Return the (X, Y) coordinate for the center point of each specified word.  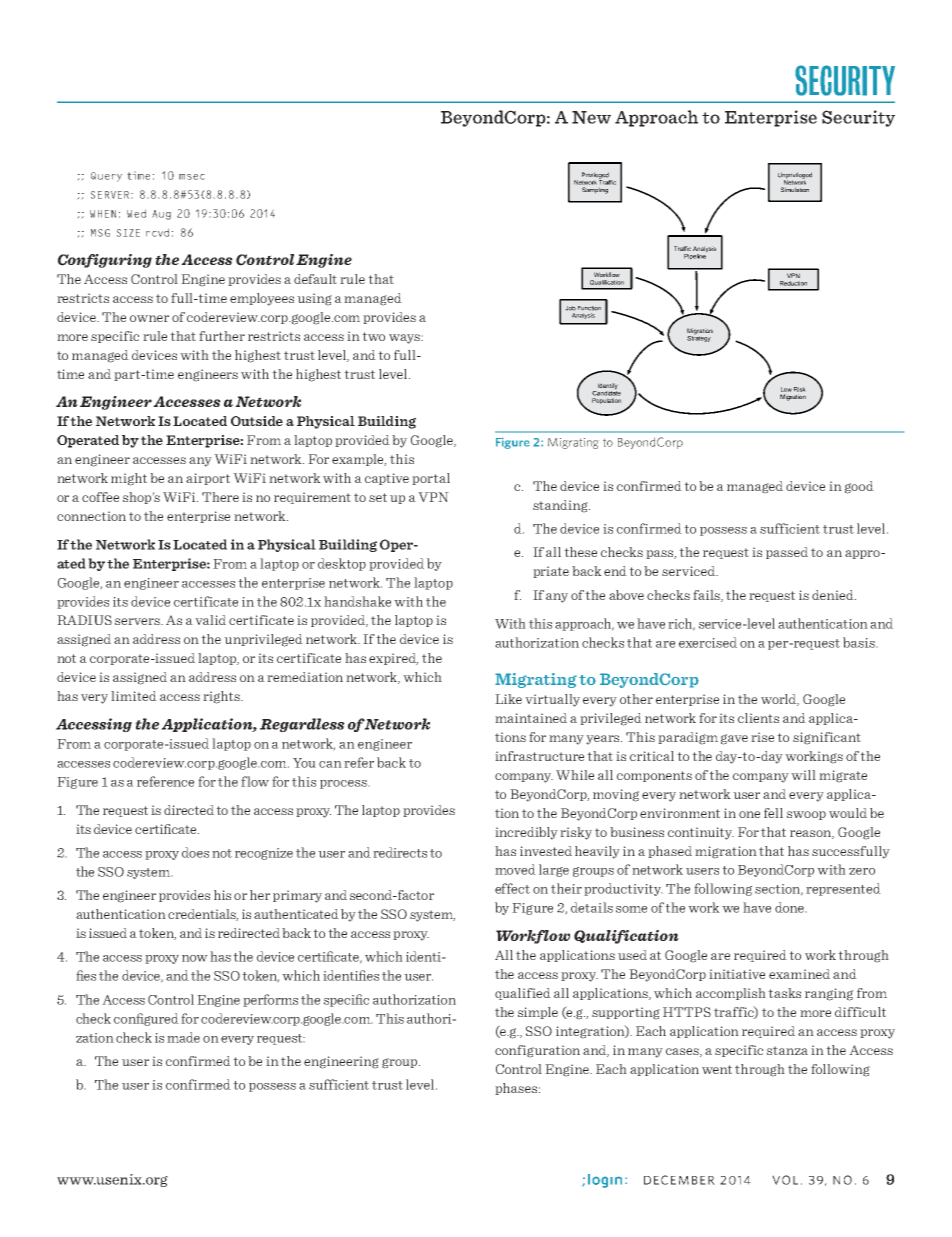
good (859, 487)
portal (431, 479)
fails (707, 596)
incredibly (526, 833)
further (222, 336)
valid (210, 620)
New (591, 117)
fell (773, 813)
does (195, 852)
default (315, 279)
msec (192, 177)
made (183, 1037)
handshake (357, 601)
